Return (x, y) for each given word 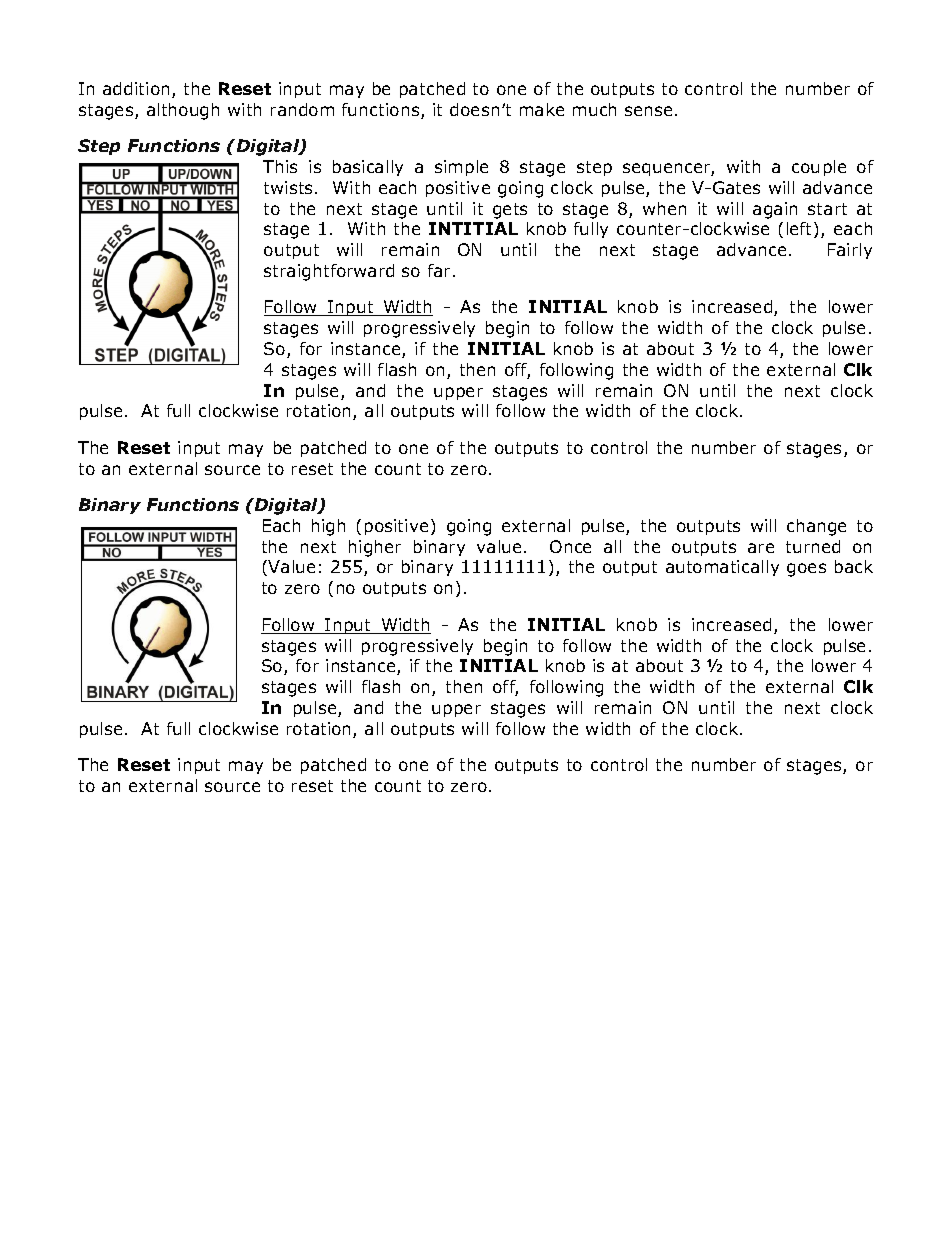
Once (570, 546)
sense (648, 111)
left (801, 230)
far (439, 270)
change (816, 527)
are (761, 548)
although (183, 111)
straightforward (329, 272)
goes (806, 570)
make (542, 109)
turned (813, 546)
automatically (722, 568)
